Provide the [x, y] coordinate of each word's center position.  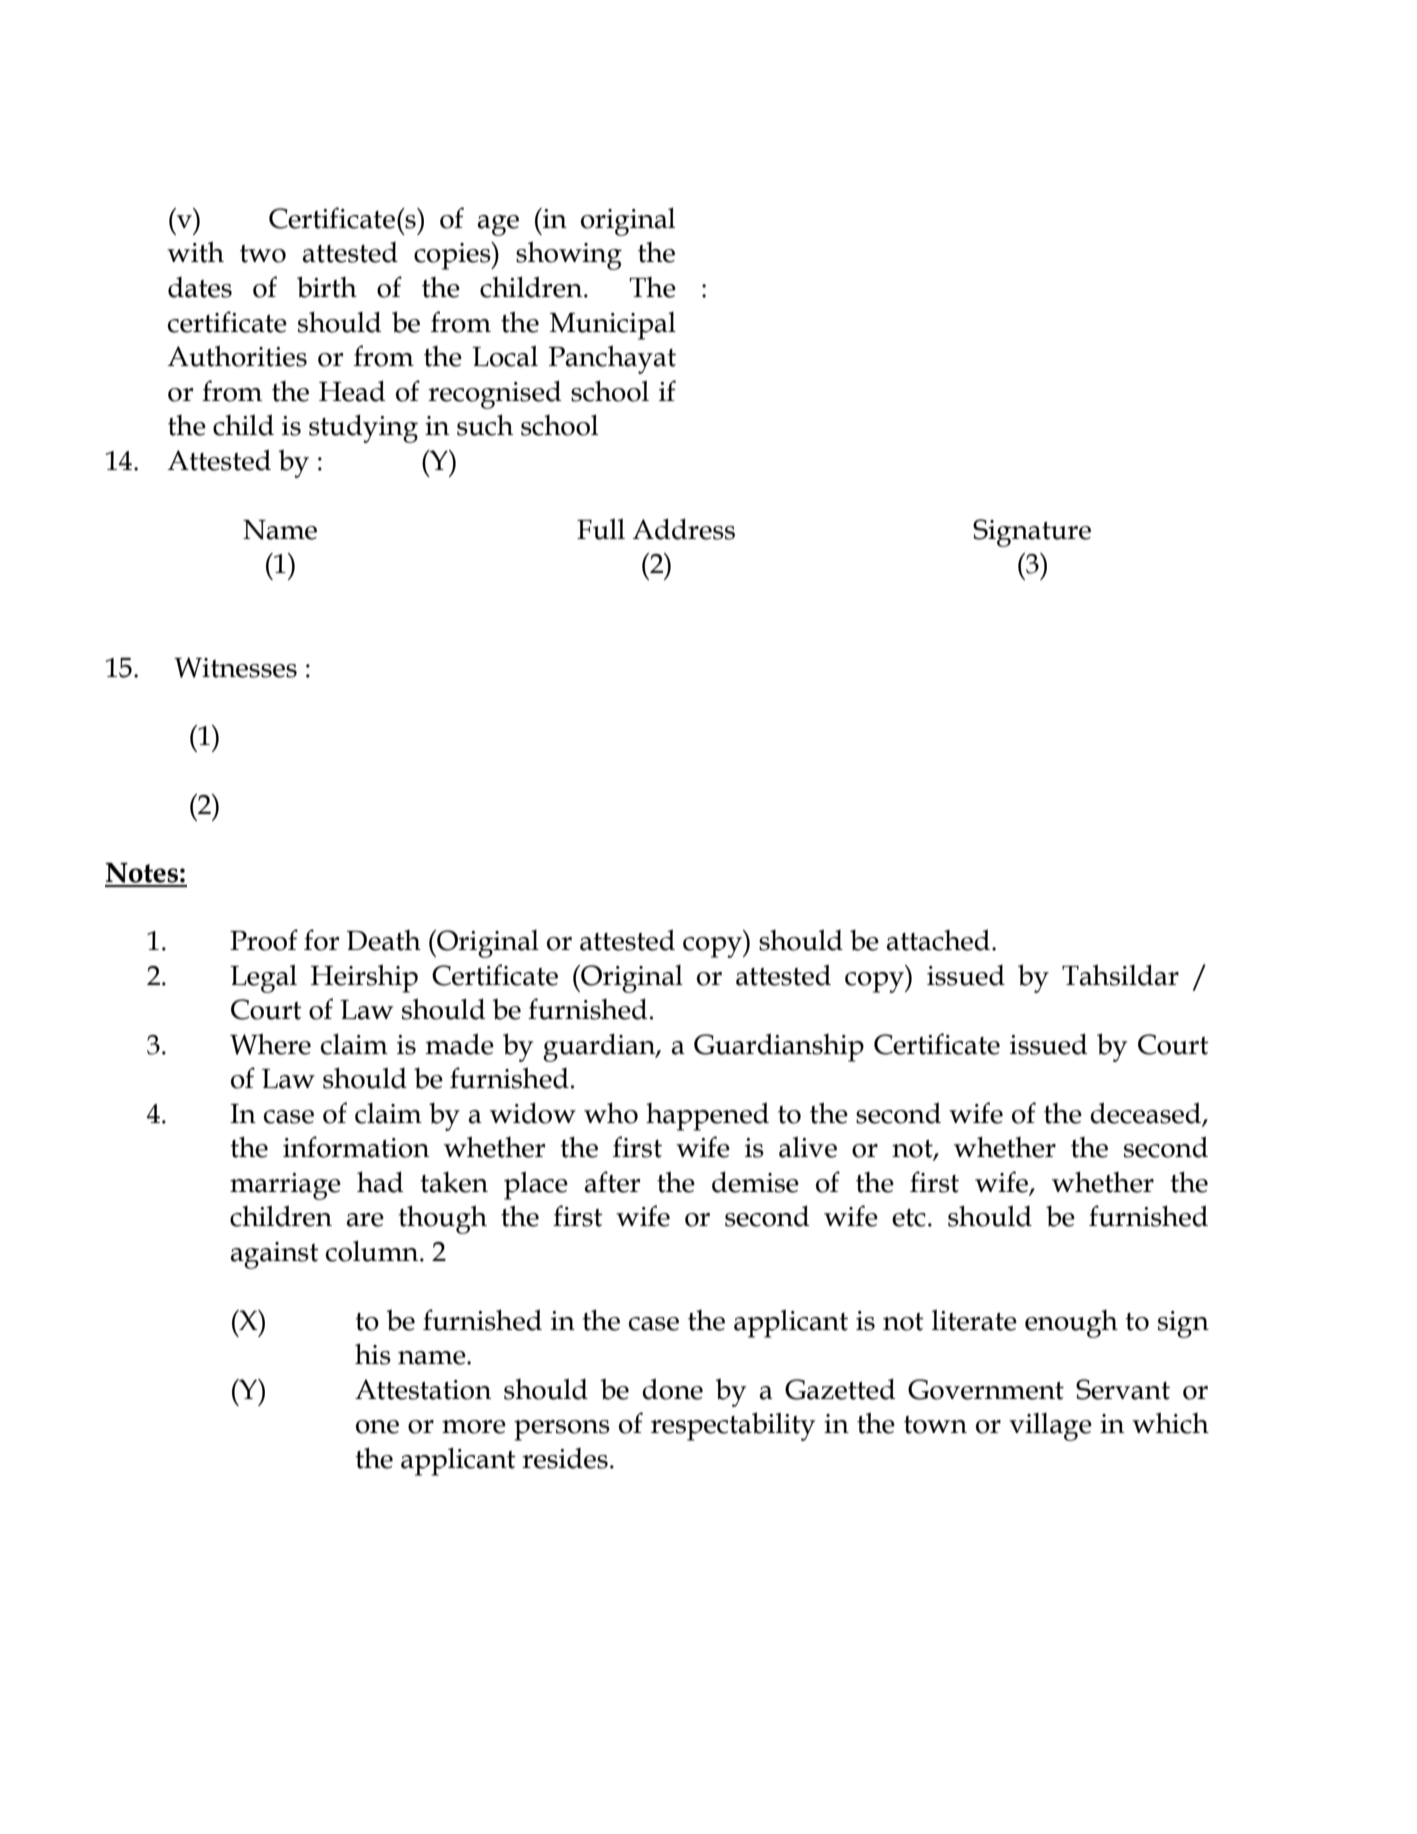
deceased [1145, 1113]
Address [683, 529]
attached [938, 940]
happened [707, 1116]
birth [327, 287]
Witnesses [235, 667]
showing [569, 255]
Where [270, 1044]
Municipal [613, 326]
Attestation [423, 1389]
